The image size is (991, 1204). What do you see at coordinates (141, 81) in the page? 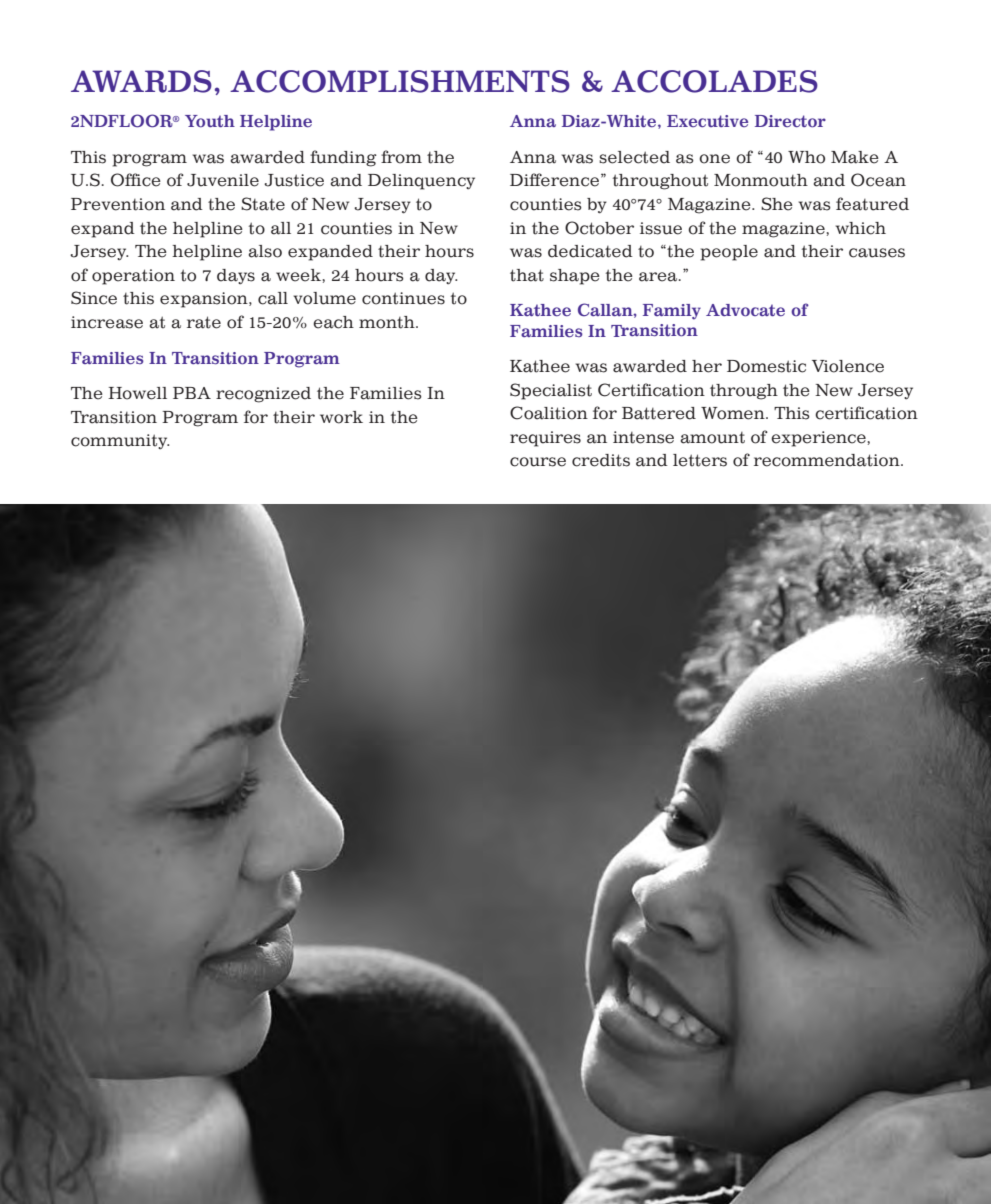
I see `AWARDS` at bounding box center [141, 81].
